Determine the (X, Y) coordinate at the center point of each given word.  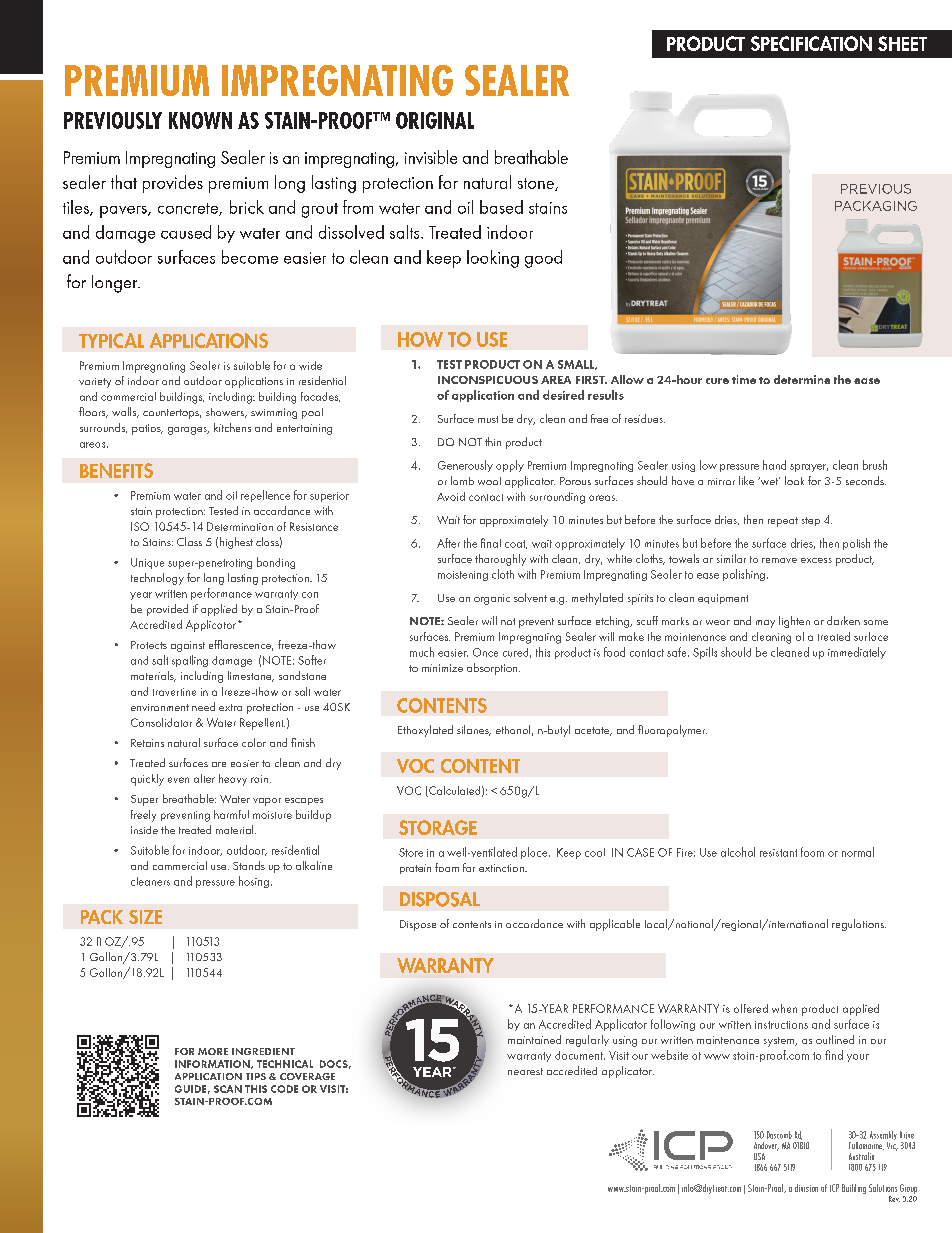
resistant (778, 853)
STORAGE (438, 827)
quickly (147, 780)
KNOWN (200, 120)
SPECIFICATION (811, 43)
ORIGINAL (435, 120)
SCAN (228, 1089)
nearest (525, 1071)
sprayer (809, 468)
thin (493, 441)
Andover (766, 1146)
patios (147, 429)
